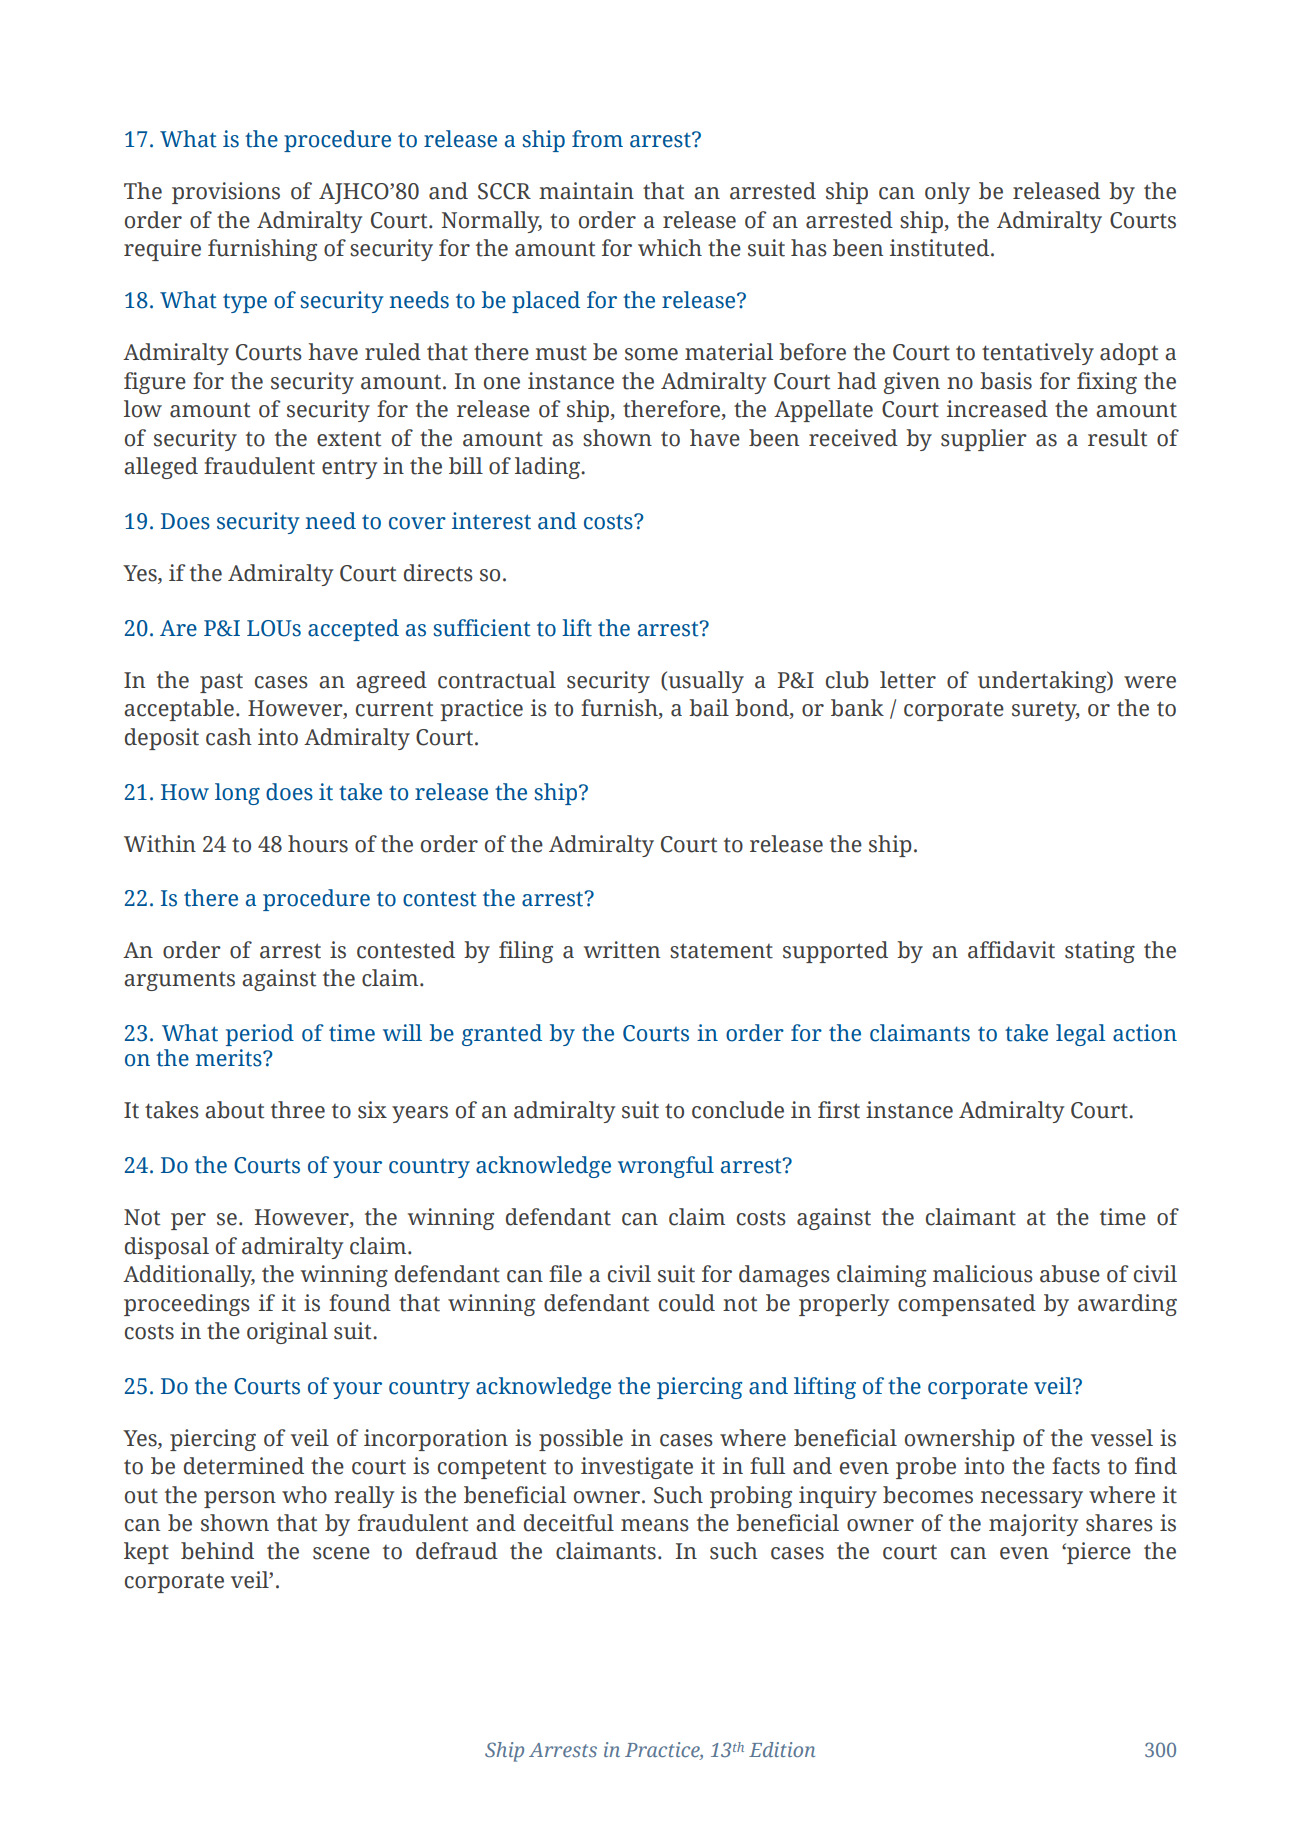 This page has width=1301, height=1840. What do you see at coordinates (622, 950) in the page?
I see `written` at bounding box center [622, 950].
